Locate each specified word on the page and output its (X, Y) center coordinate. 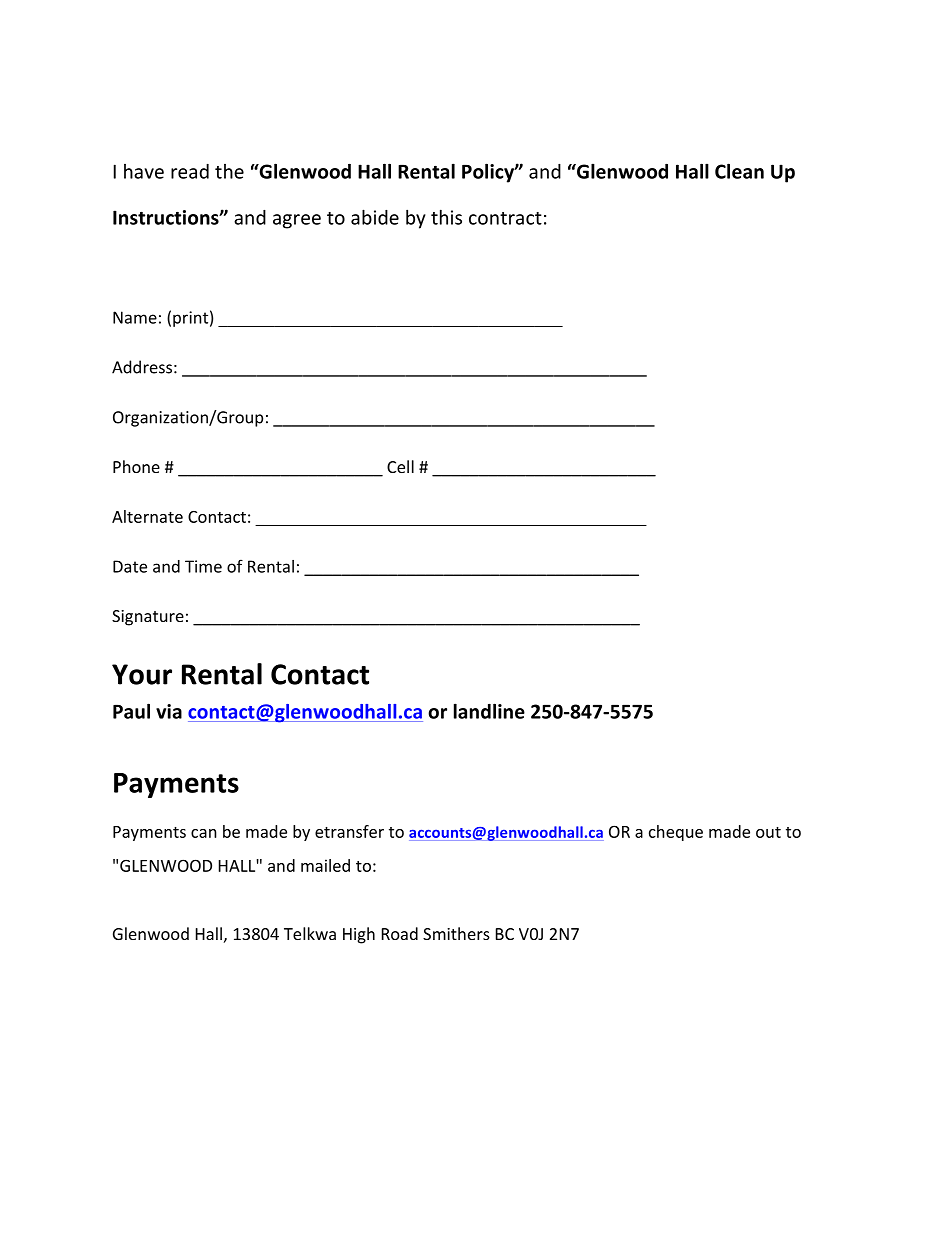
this (446, 217)
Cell (400, 466)
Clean (739, 171)
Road (400, 933)
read (190, 171)
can (204, 833)
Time (203, 566)
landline (489, 711)
